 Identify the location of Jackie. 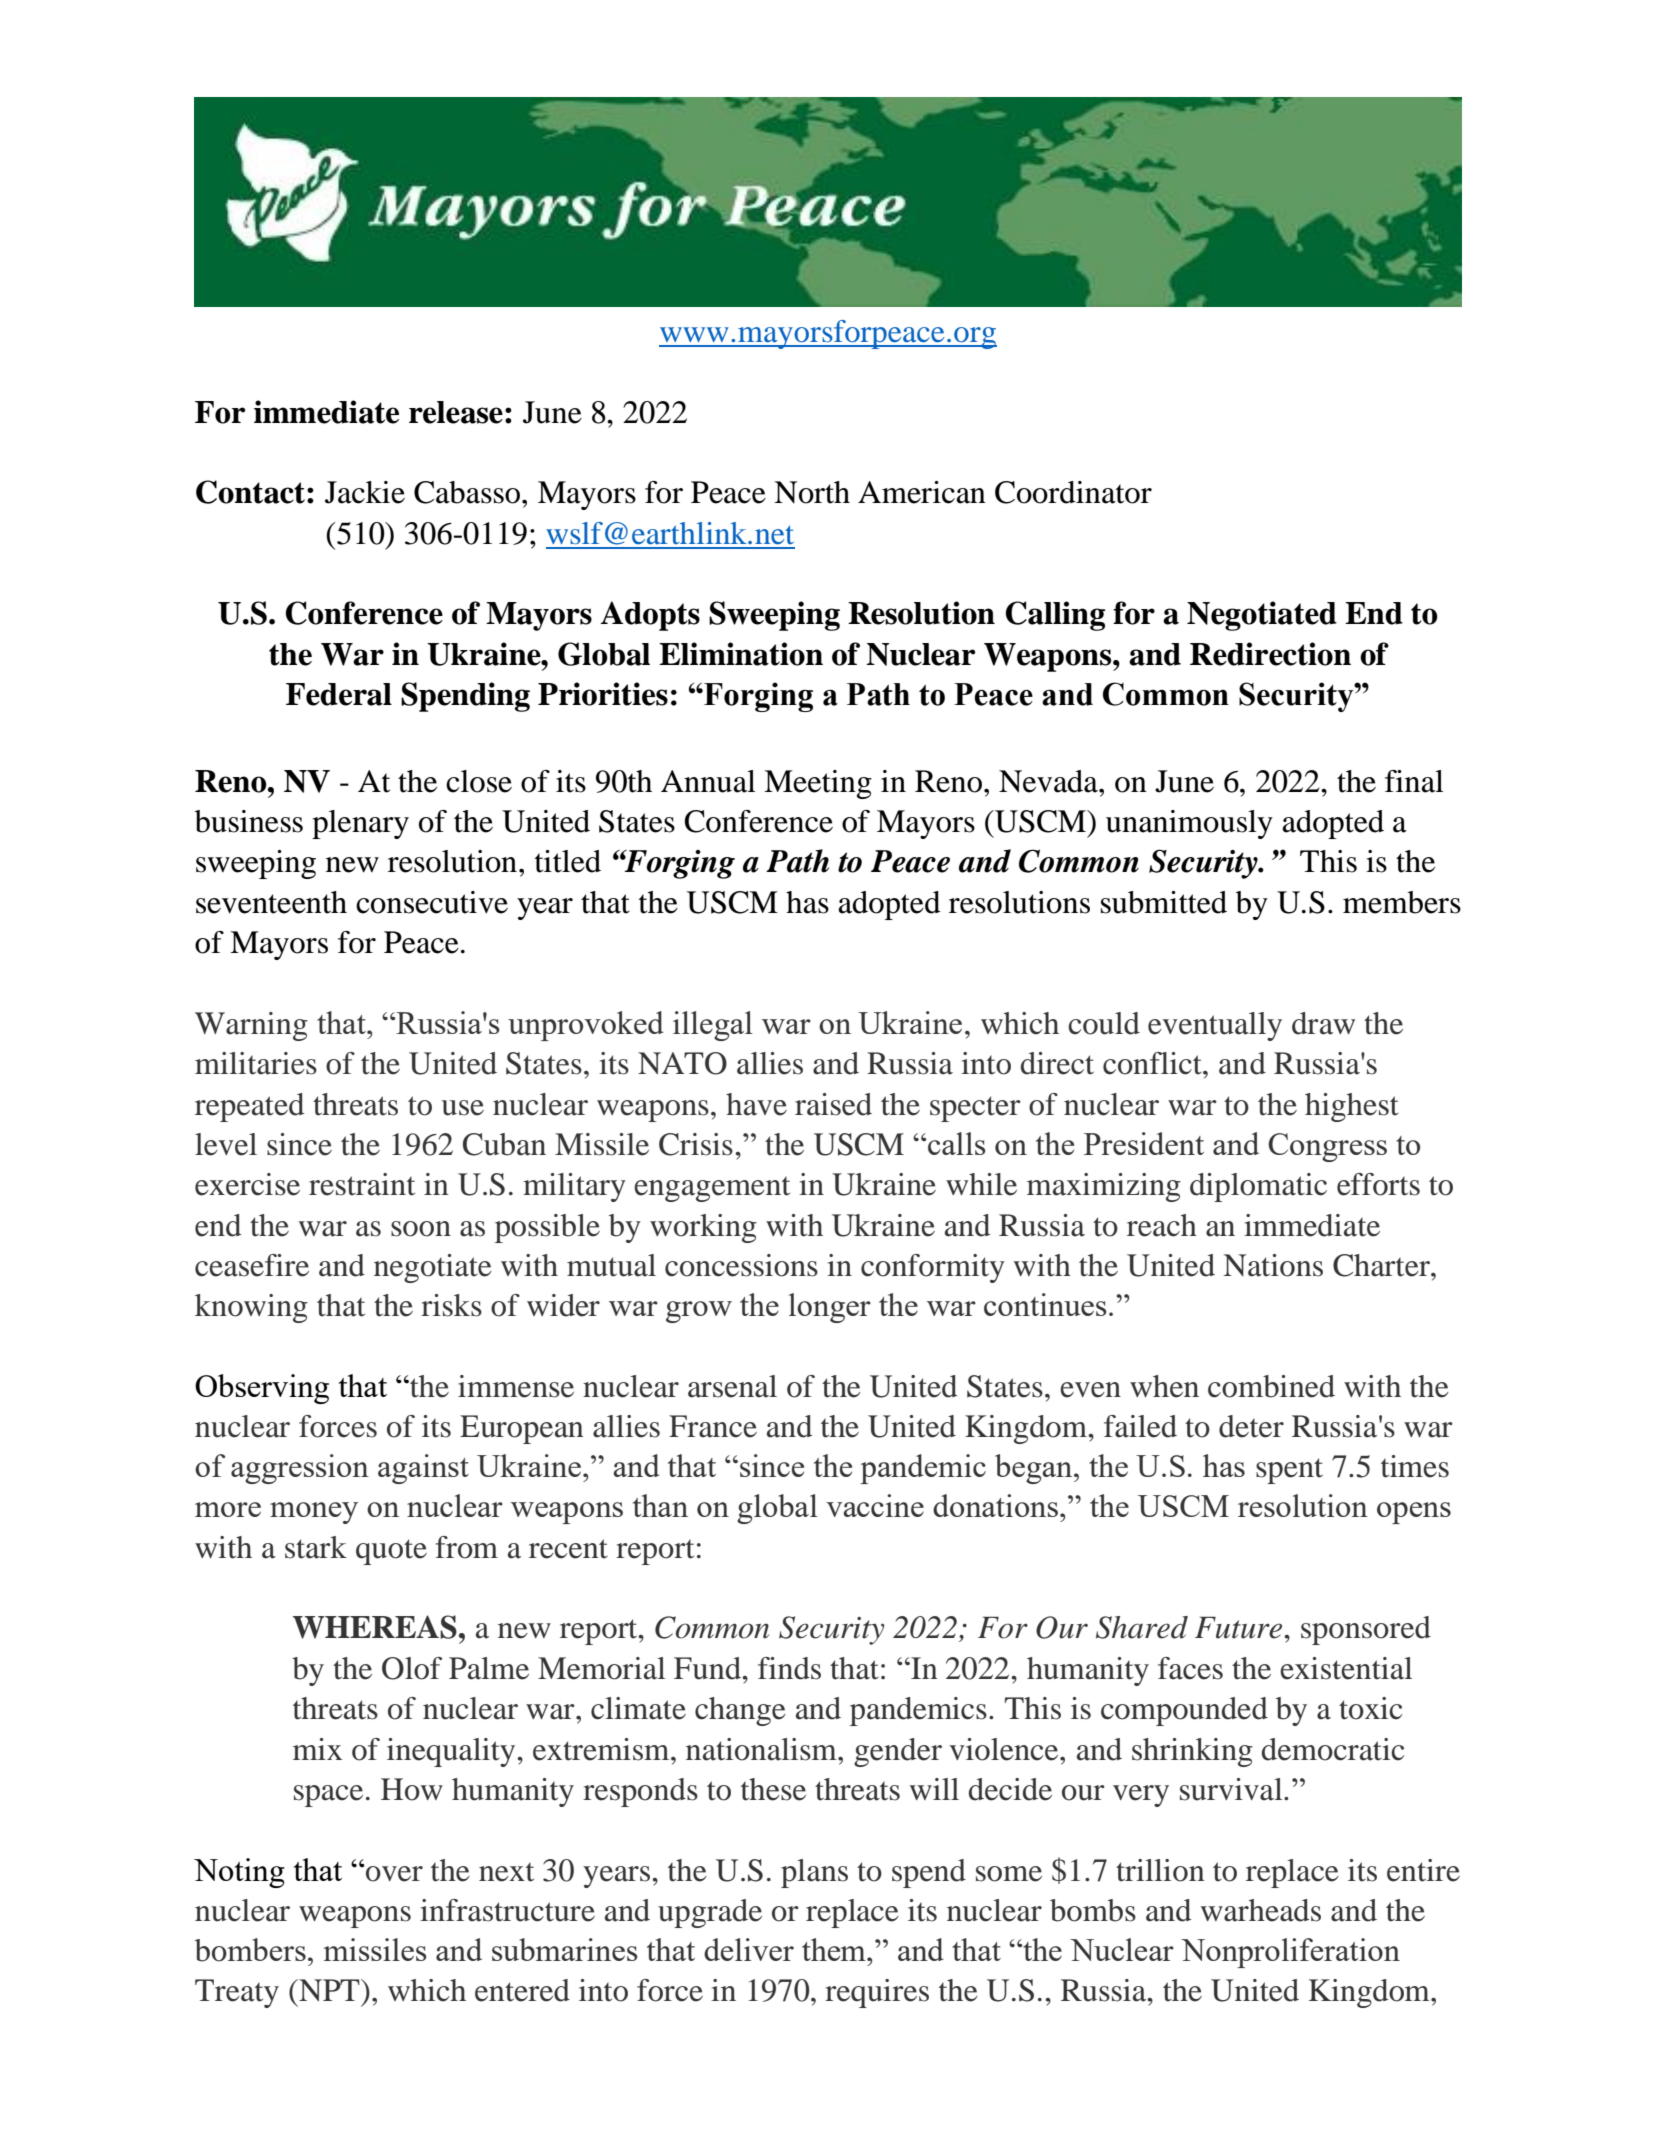
(365, 492).
